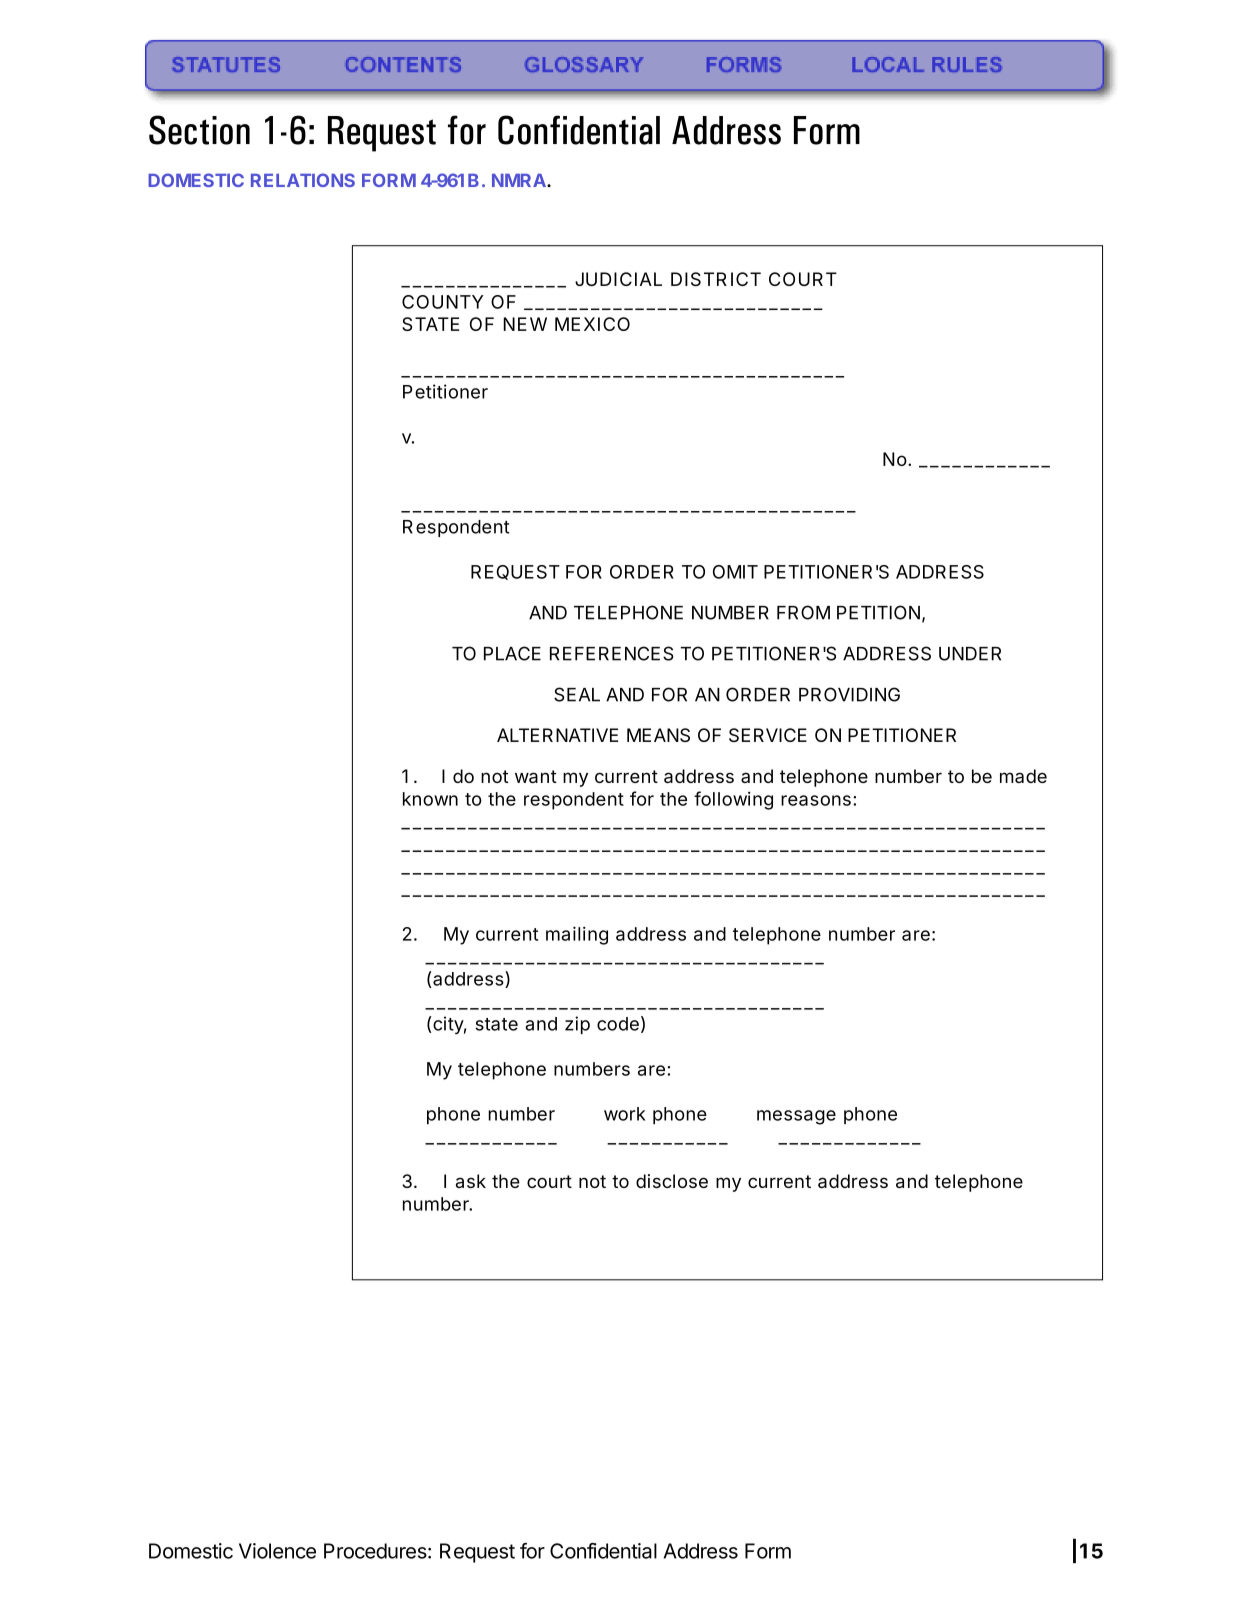 The image size is (1252, 1620). I want to click on known, so click(430, 799).
